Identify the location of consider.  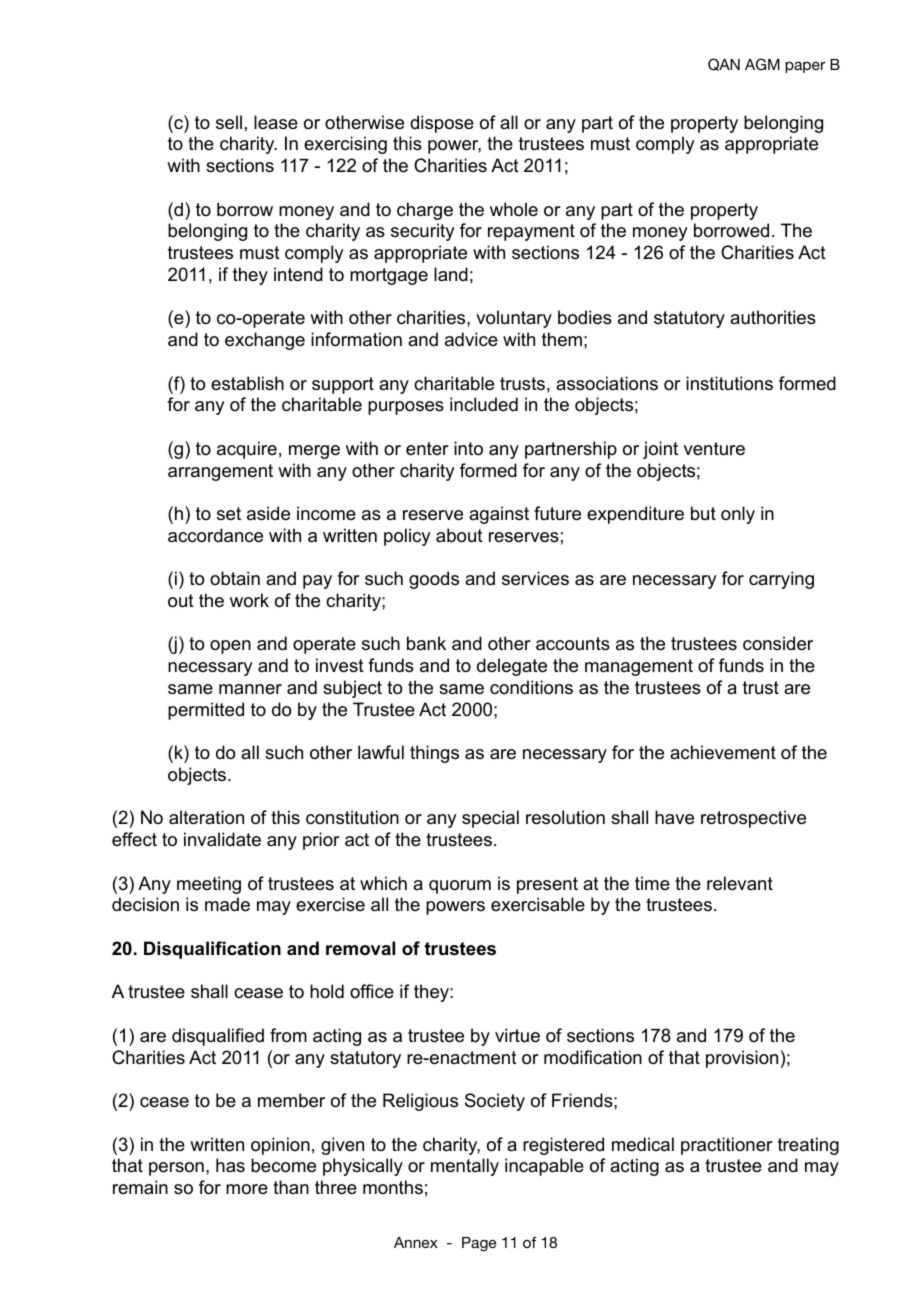
(778, 643).
